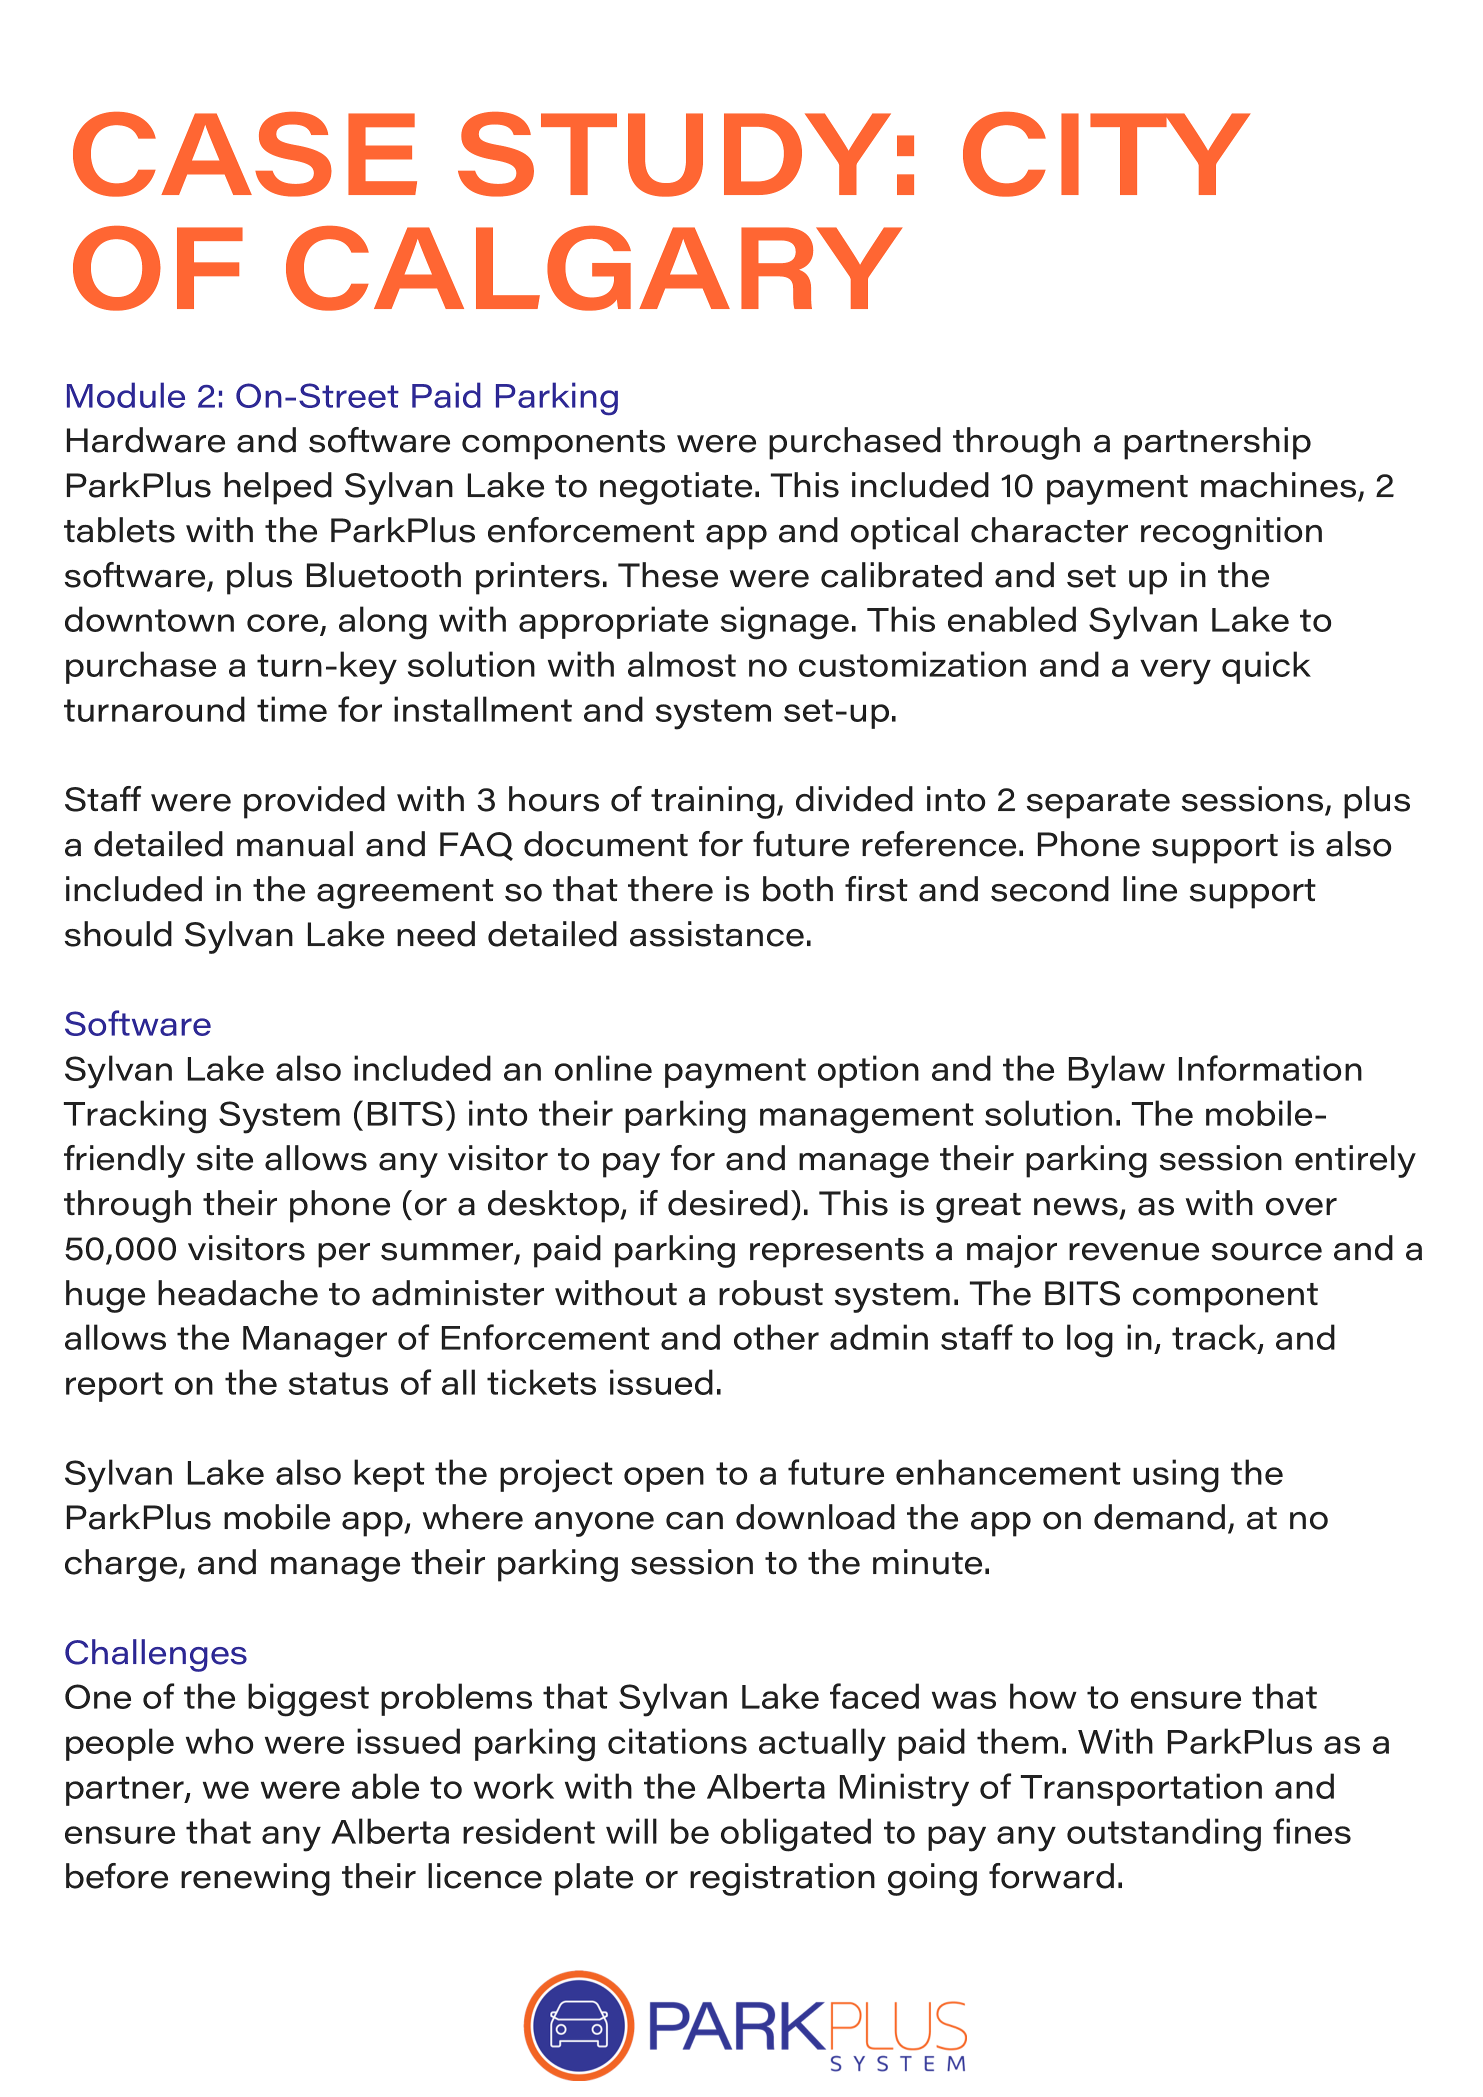  I want to click on assistance, so click(717, 934).
